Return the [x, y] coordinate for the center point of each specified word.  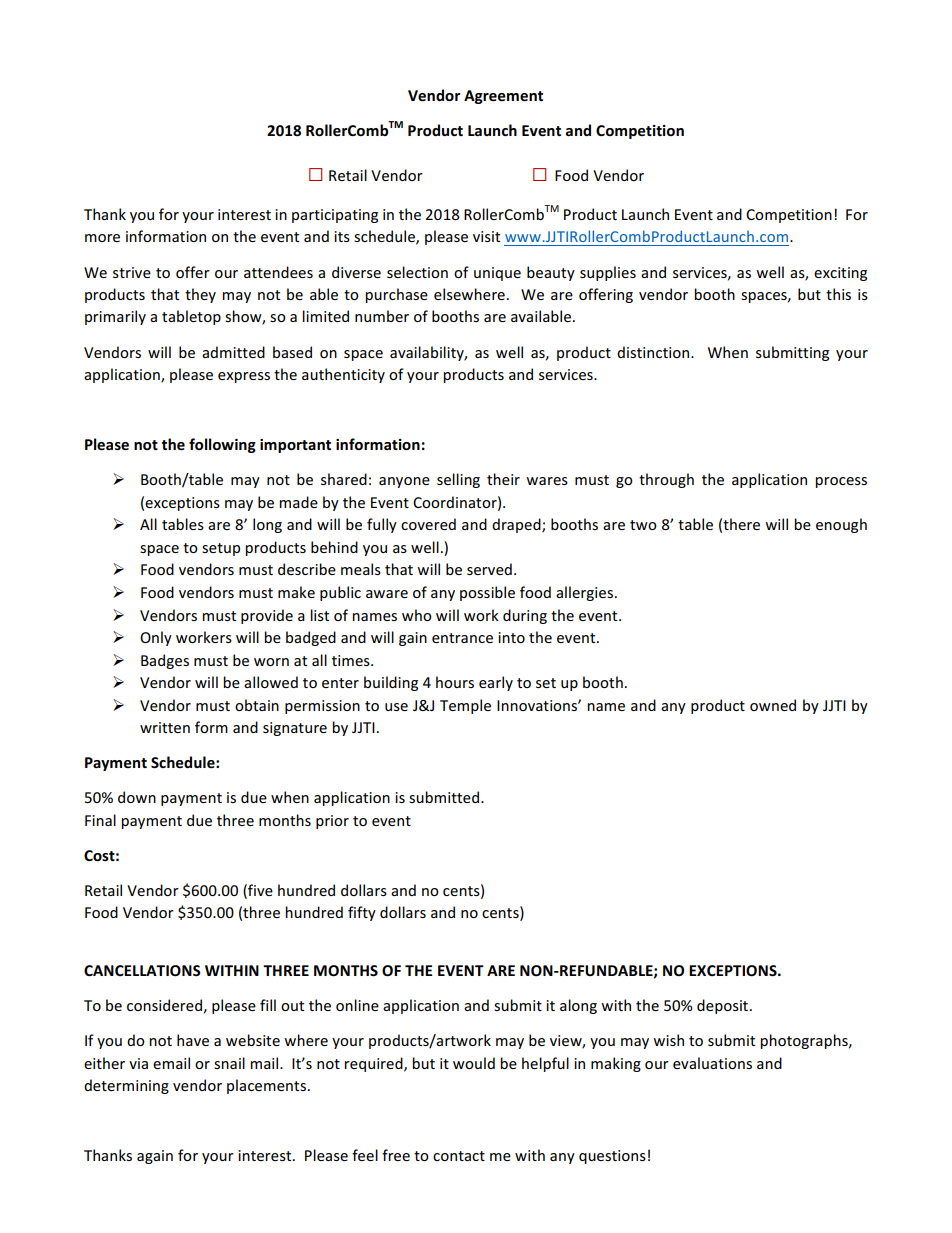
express [244, 377]
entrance [462, 638]
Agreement [503, 97]
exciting [840, 274]
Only [156, 638]
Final [100, 820]
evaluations [712, 1063]
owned [773, 705]
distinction [654, 352]
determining [126, 1086]
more [102, 238]
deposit [724, 1006]
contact [459, 1156]
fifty [362, 913]
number [382, 316]
